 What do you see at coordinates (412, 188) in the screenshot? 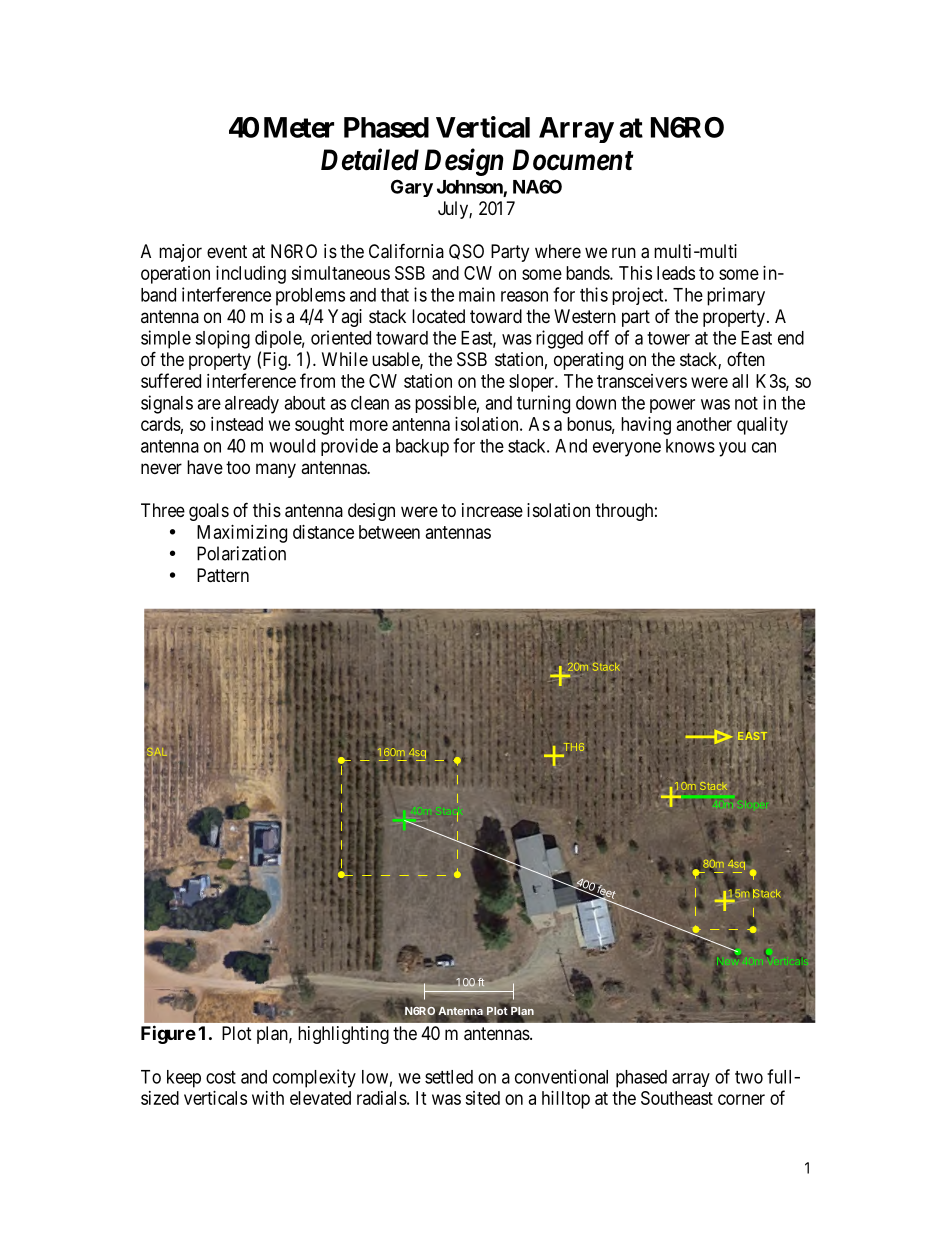
I see `Gary` at bounding box center [412, 188].
